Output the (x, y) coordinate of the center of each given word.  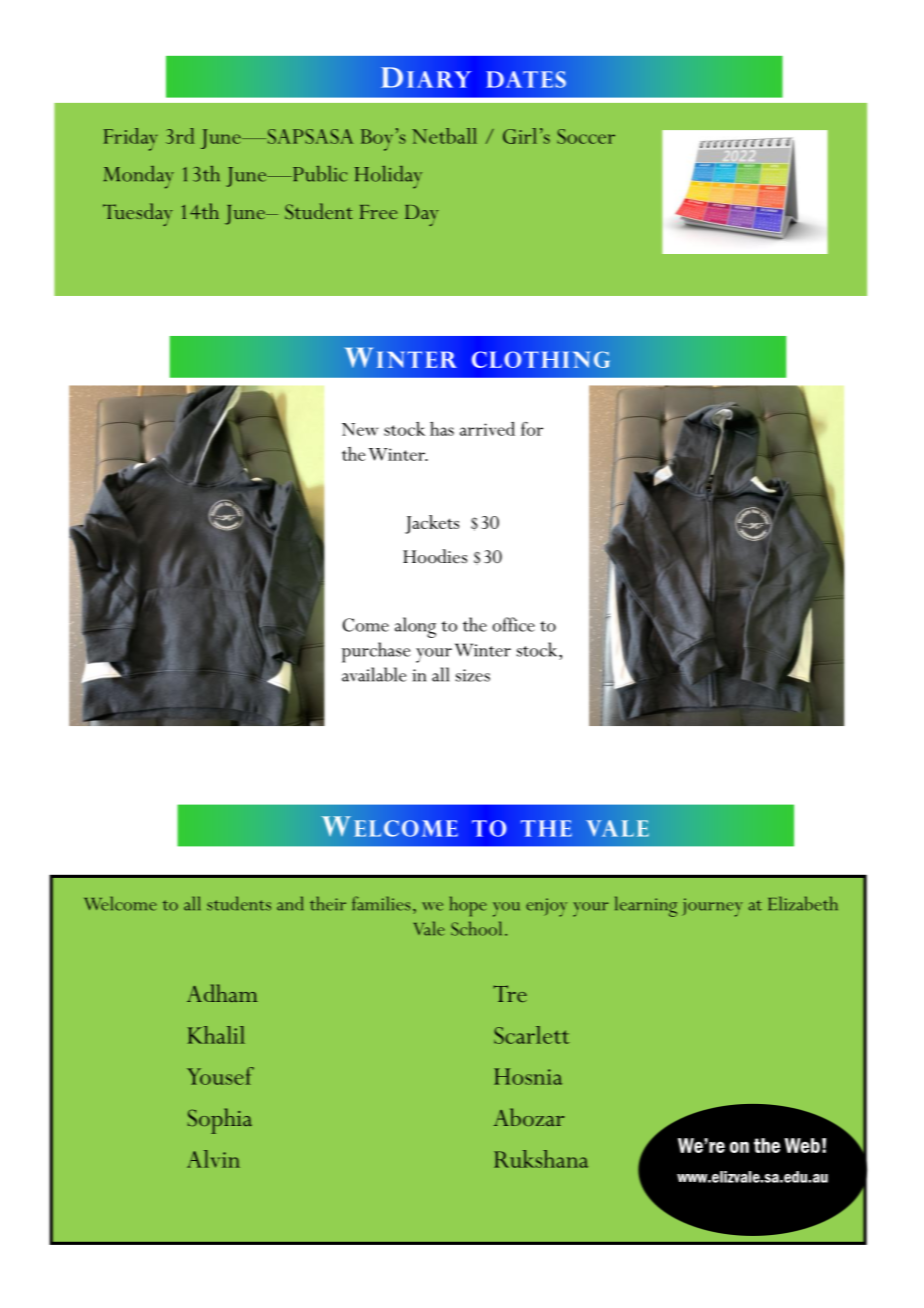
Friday (130, 139)
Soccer (586, 136)
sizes (473, 675)
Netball (444, 136)
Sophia (220, 1121)
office (513, 624)
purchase (376, 652)
